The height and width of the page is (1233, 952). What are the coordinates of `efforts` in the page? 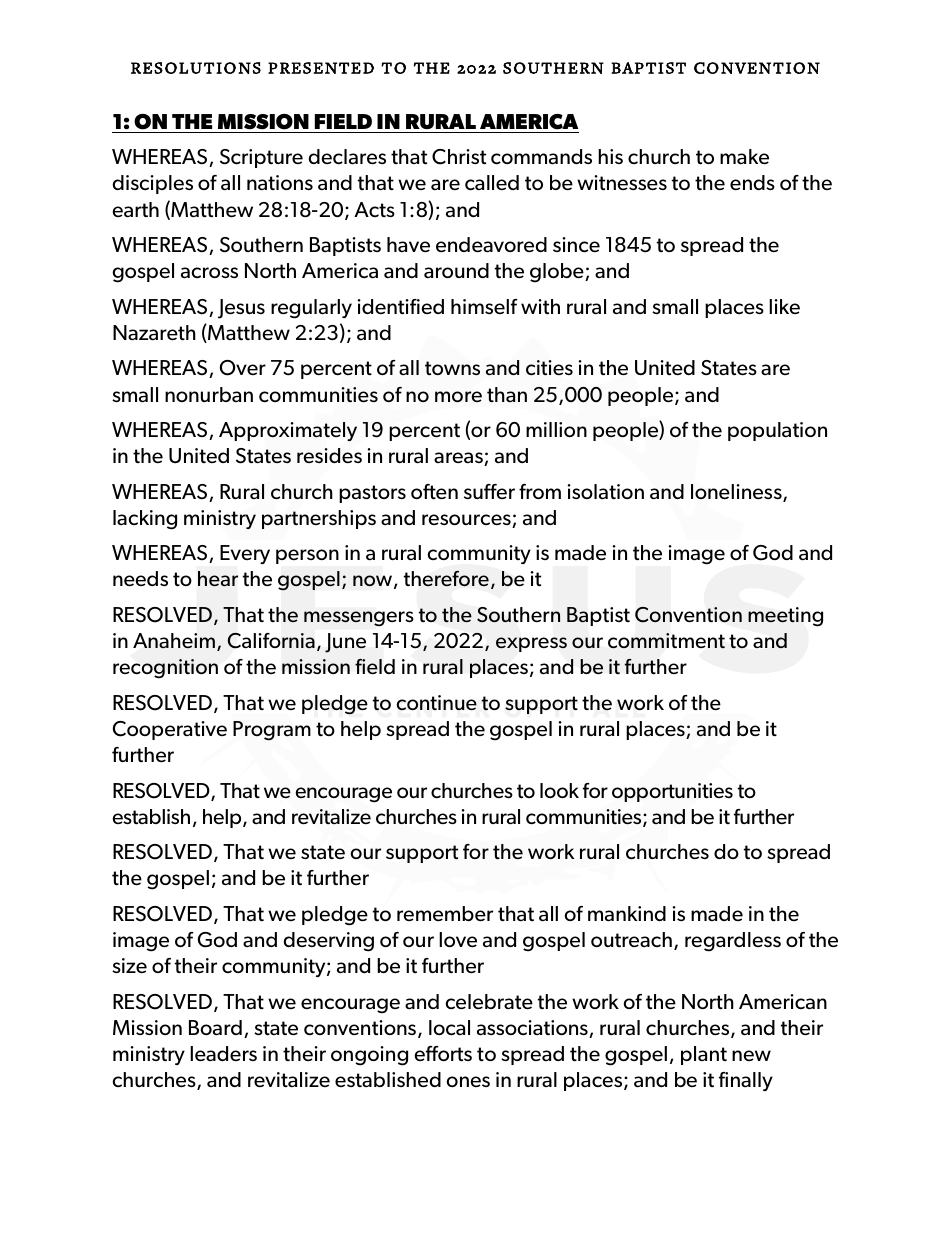 It's located at (443, 1054).
